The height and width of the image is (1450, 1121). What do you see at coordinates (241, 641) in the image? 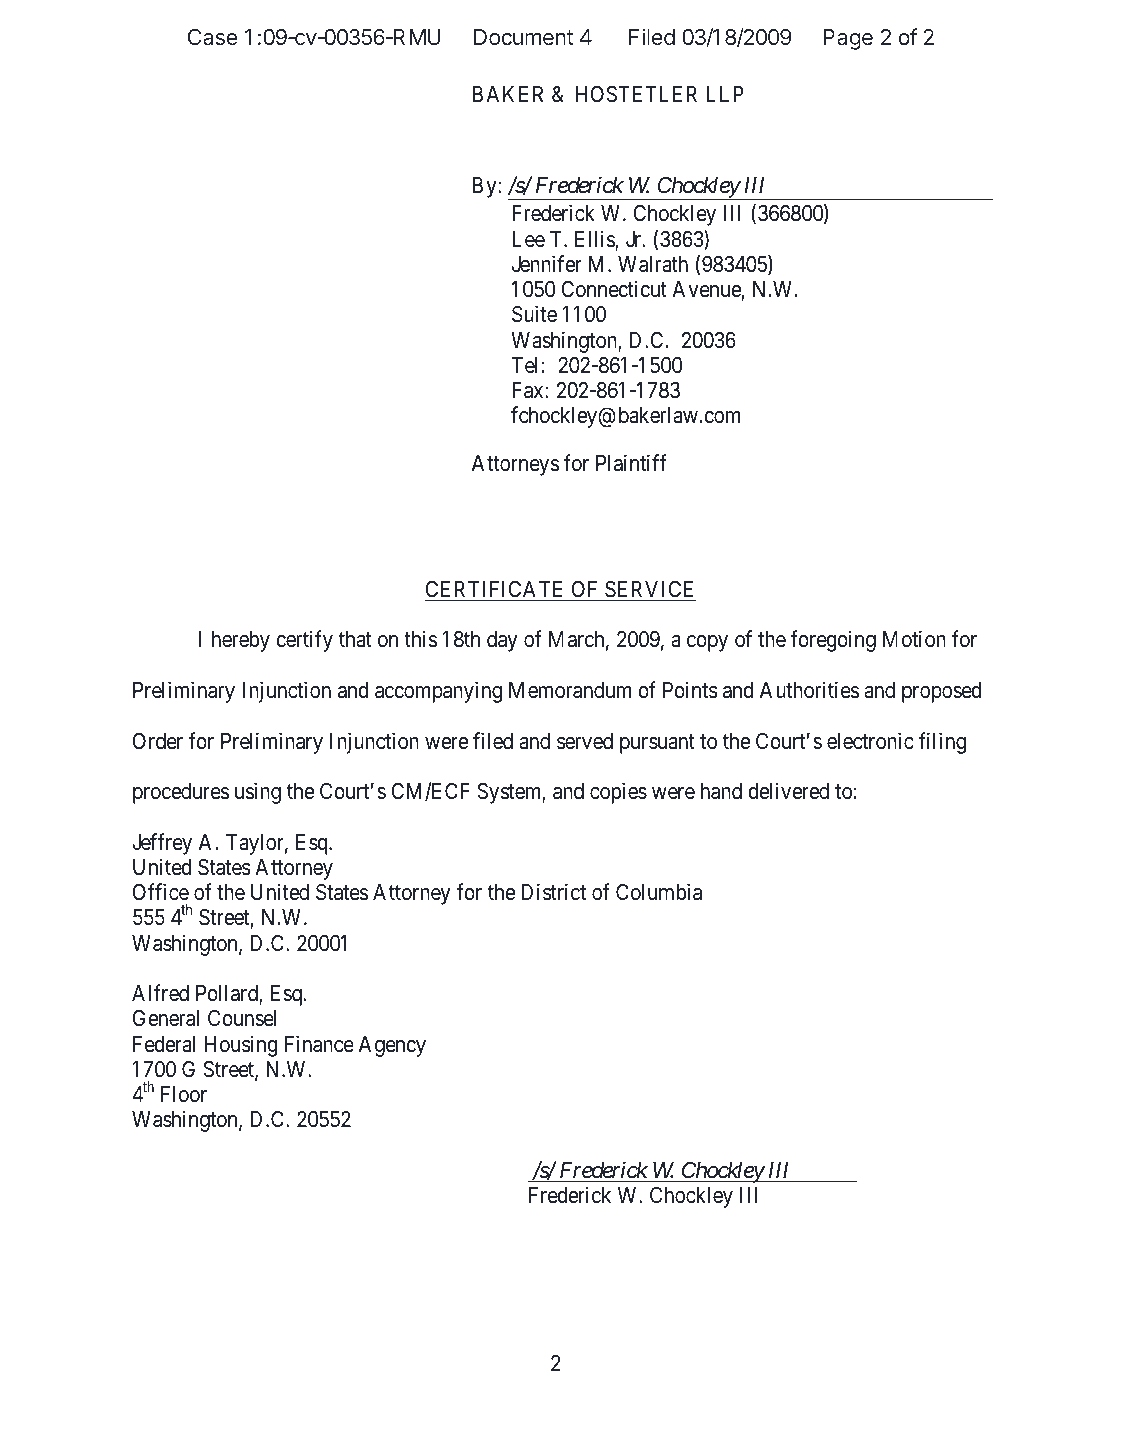
I see `hereby` at bounding box center [241, 641].
